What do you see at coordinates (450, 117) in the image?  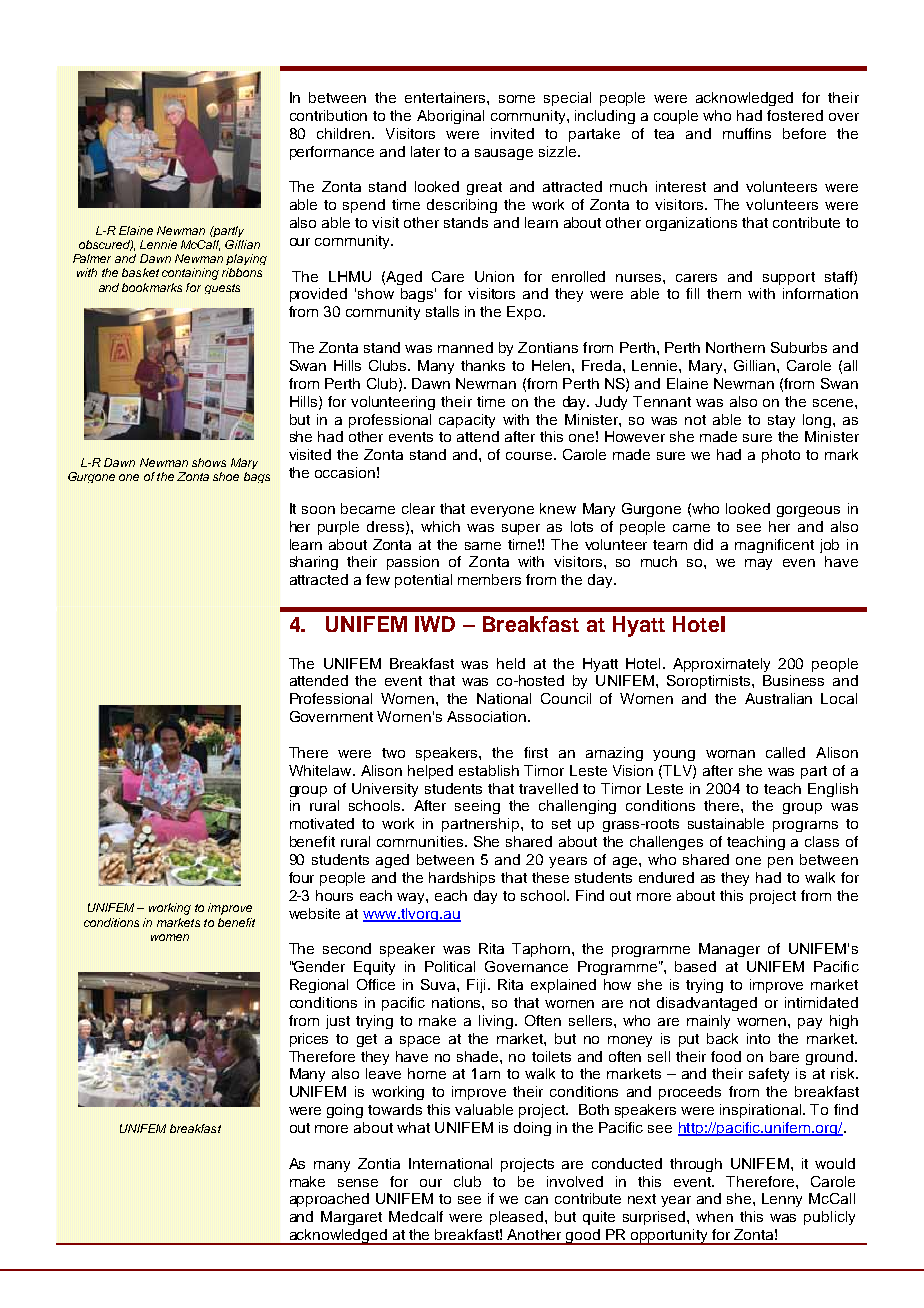 I see `Aboriginal` at bounding box center [450, 117].
